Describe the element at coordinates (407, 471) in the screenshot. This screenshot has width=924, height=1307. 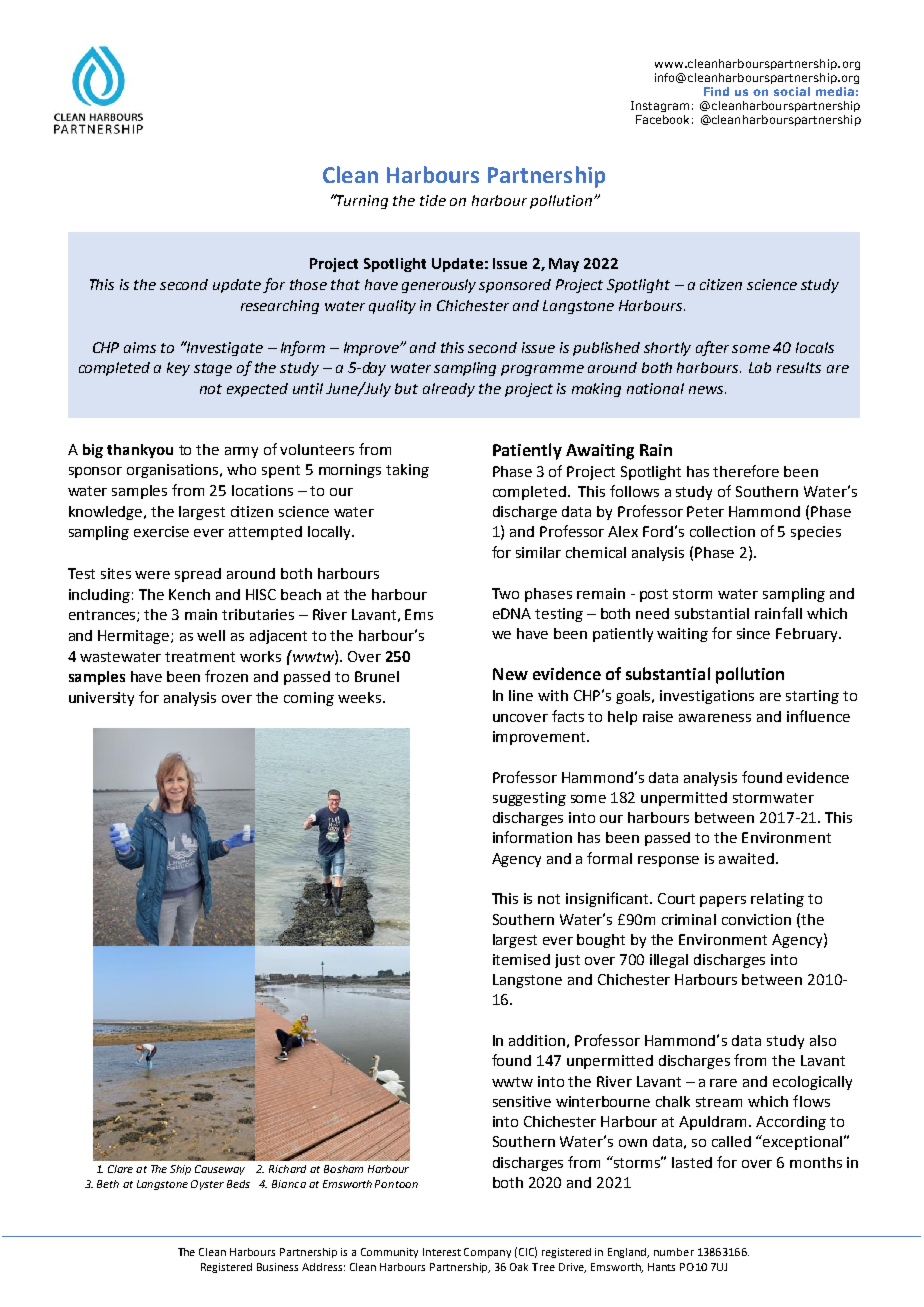
I see `taking` at that location.
